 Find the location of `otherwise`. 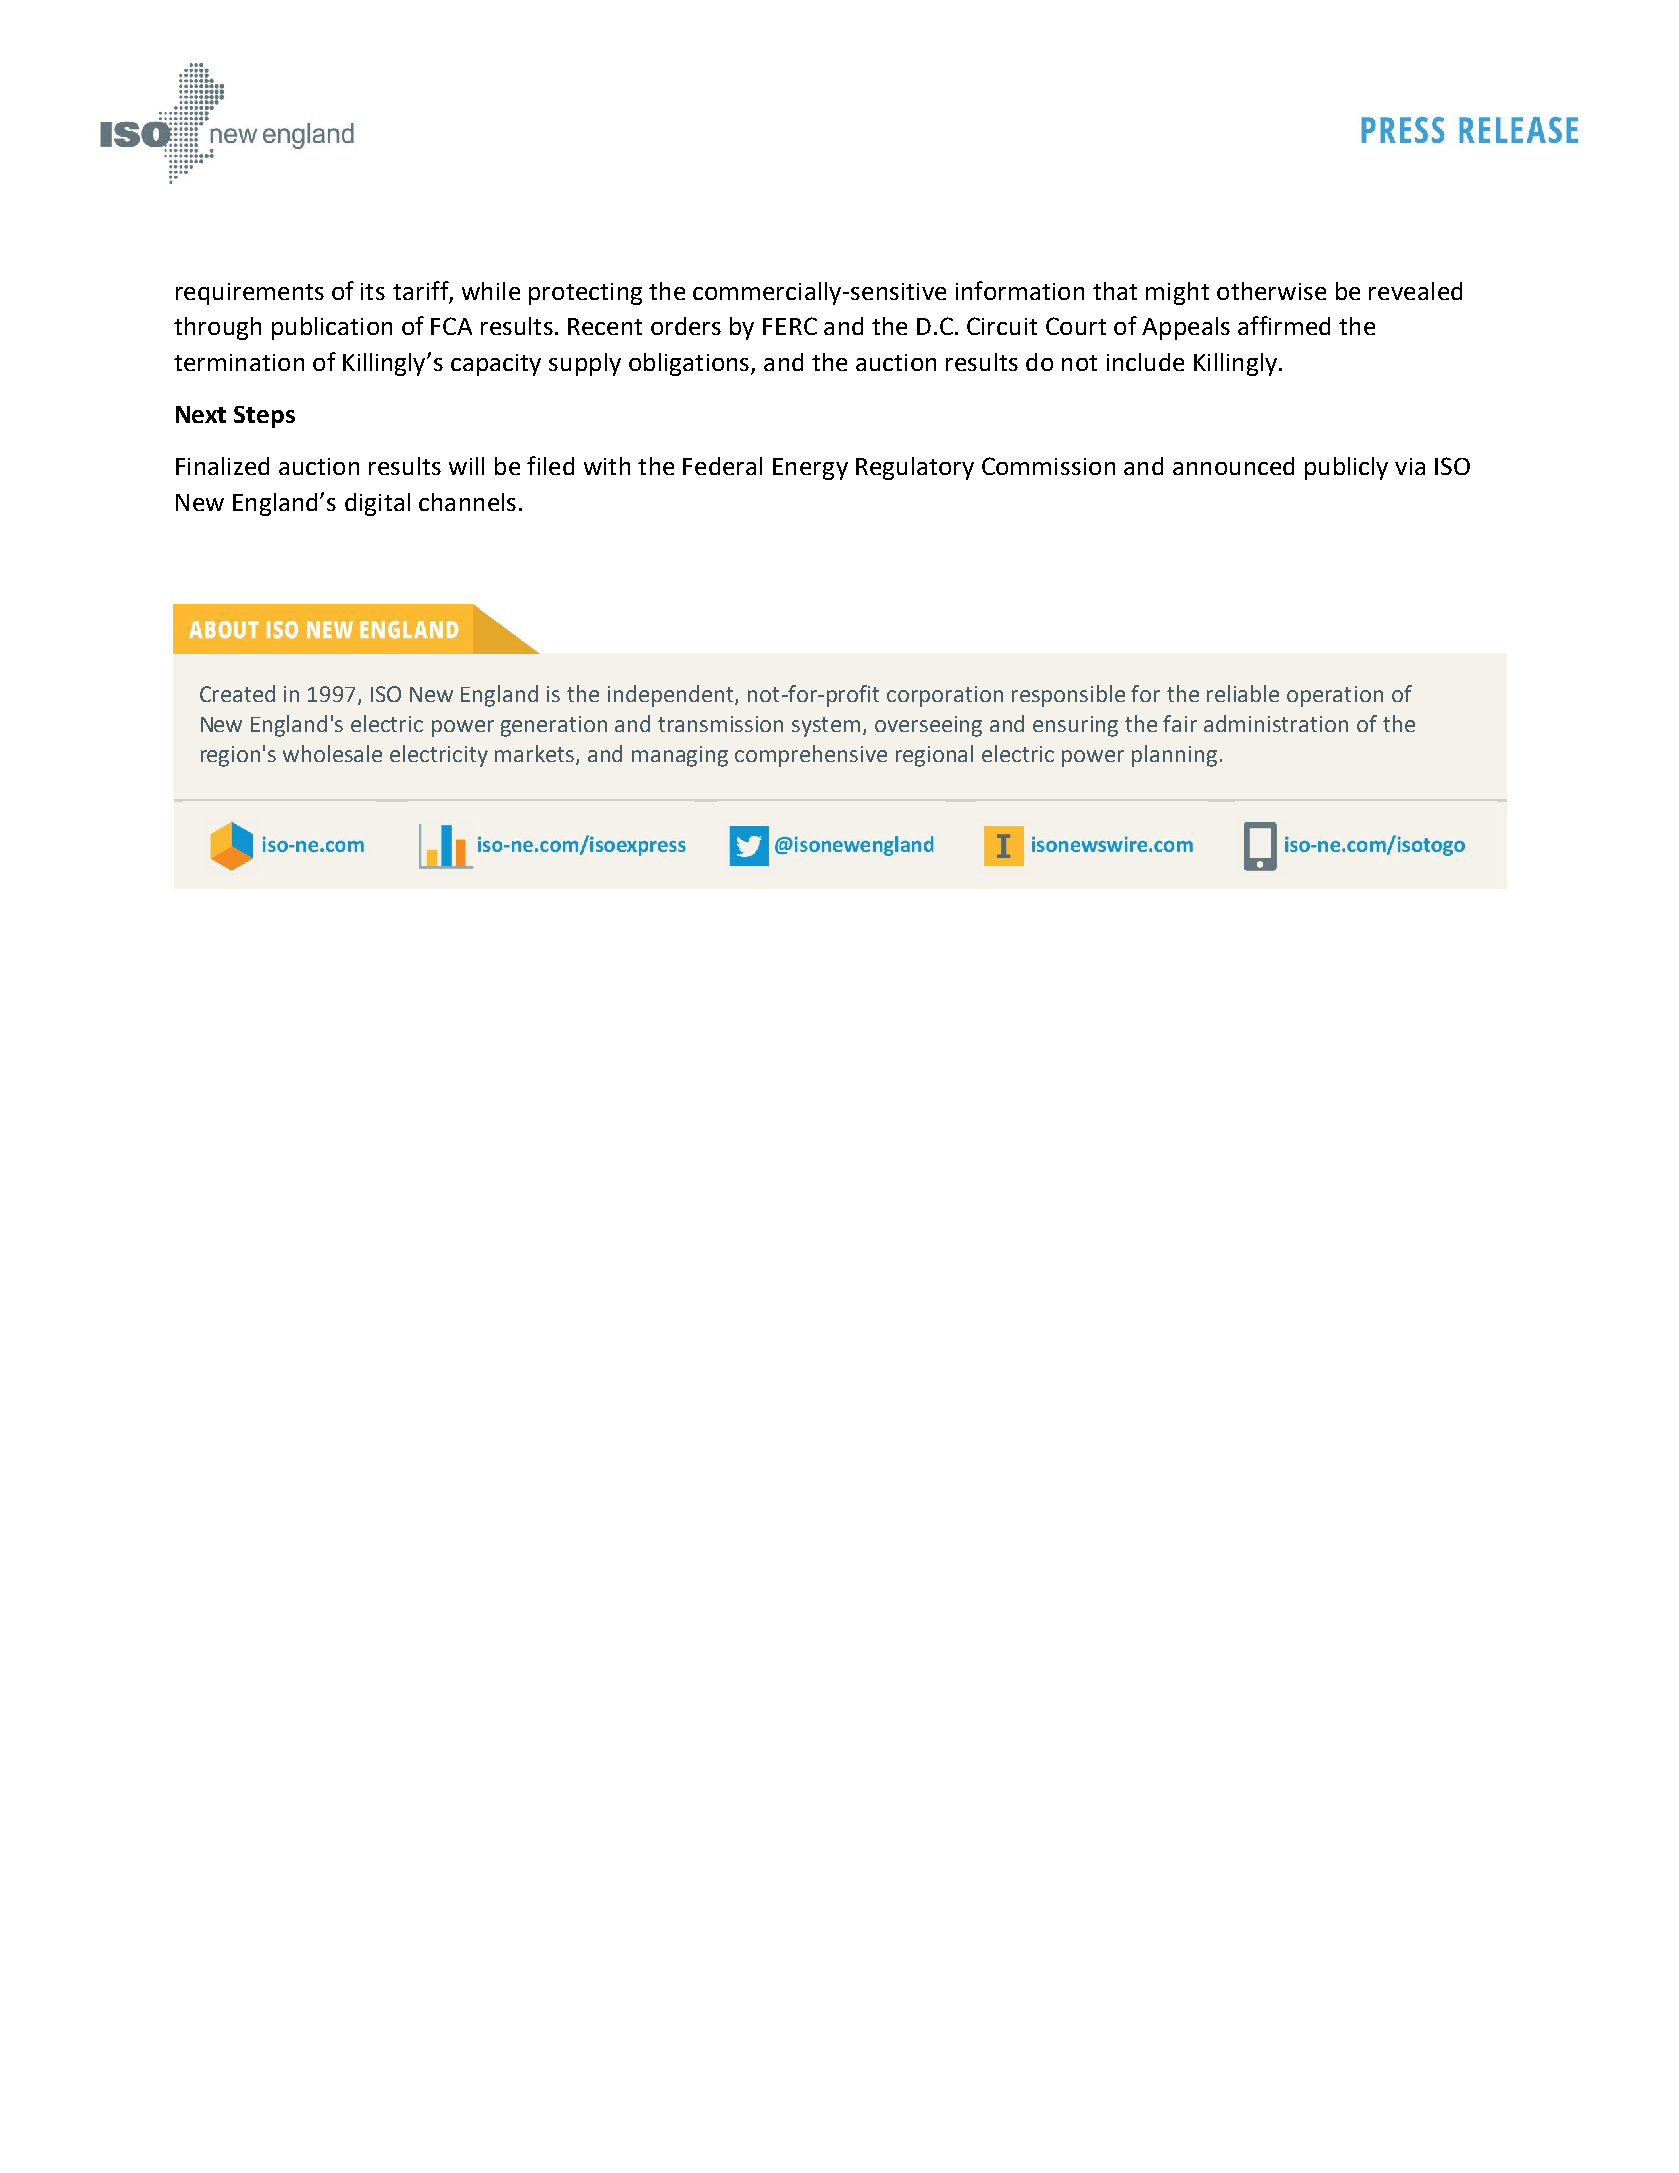

otherwise is located at coordinates (1271, 291).
